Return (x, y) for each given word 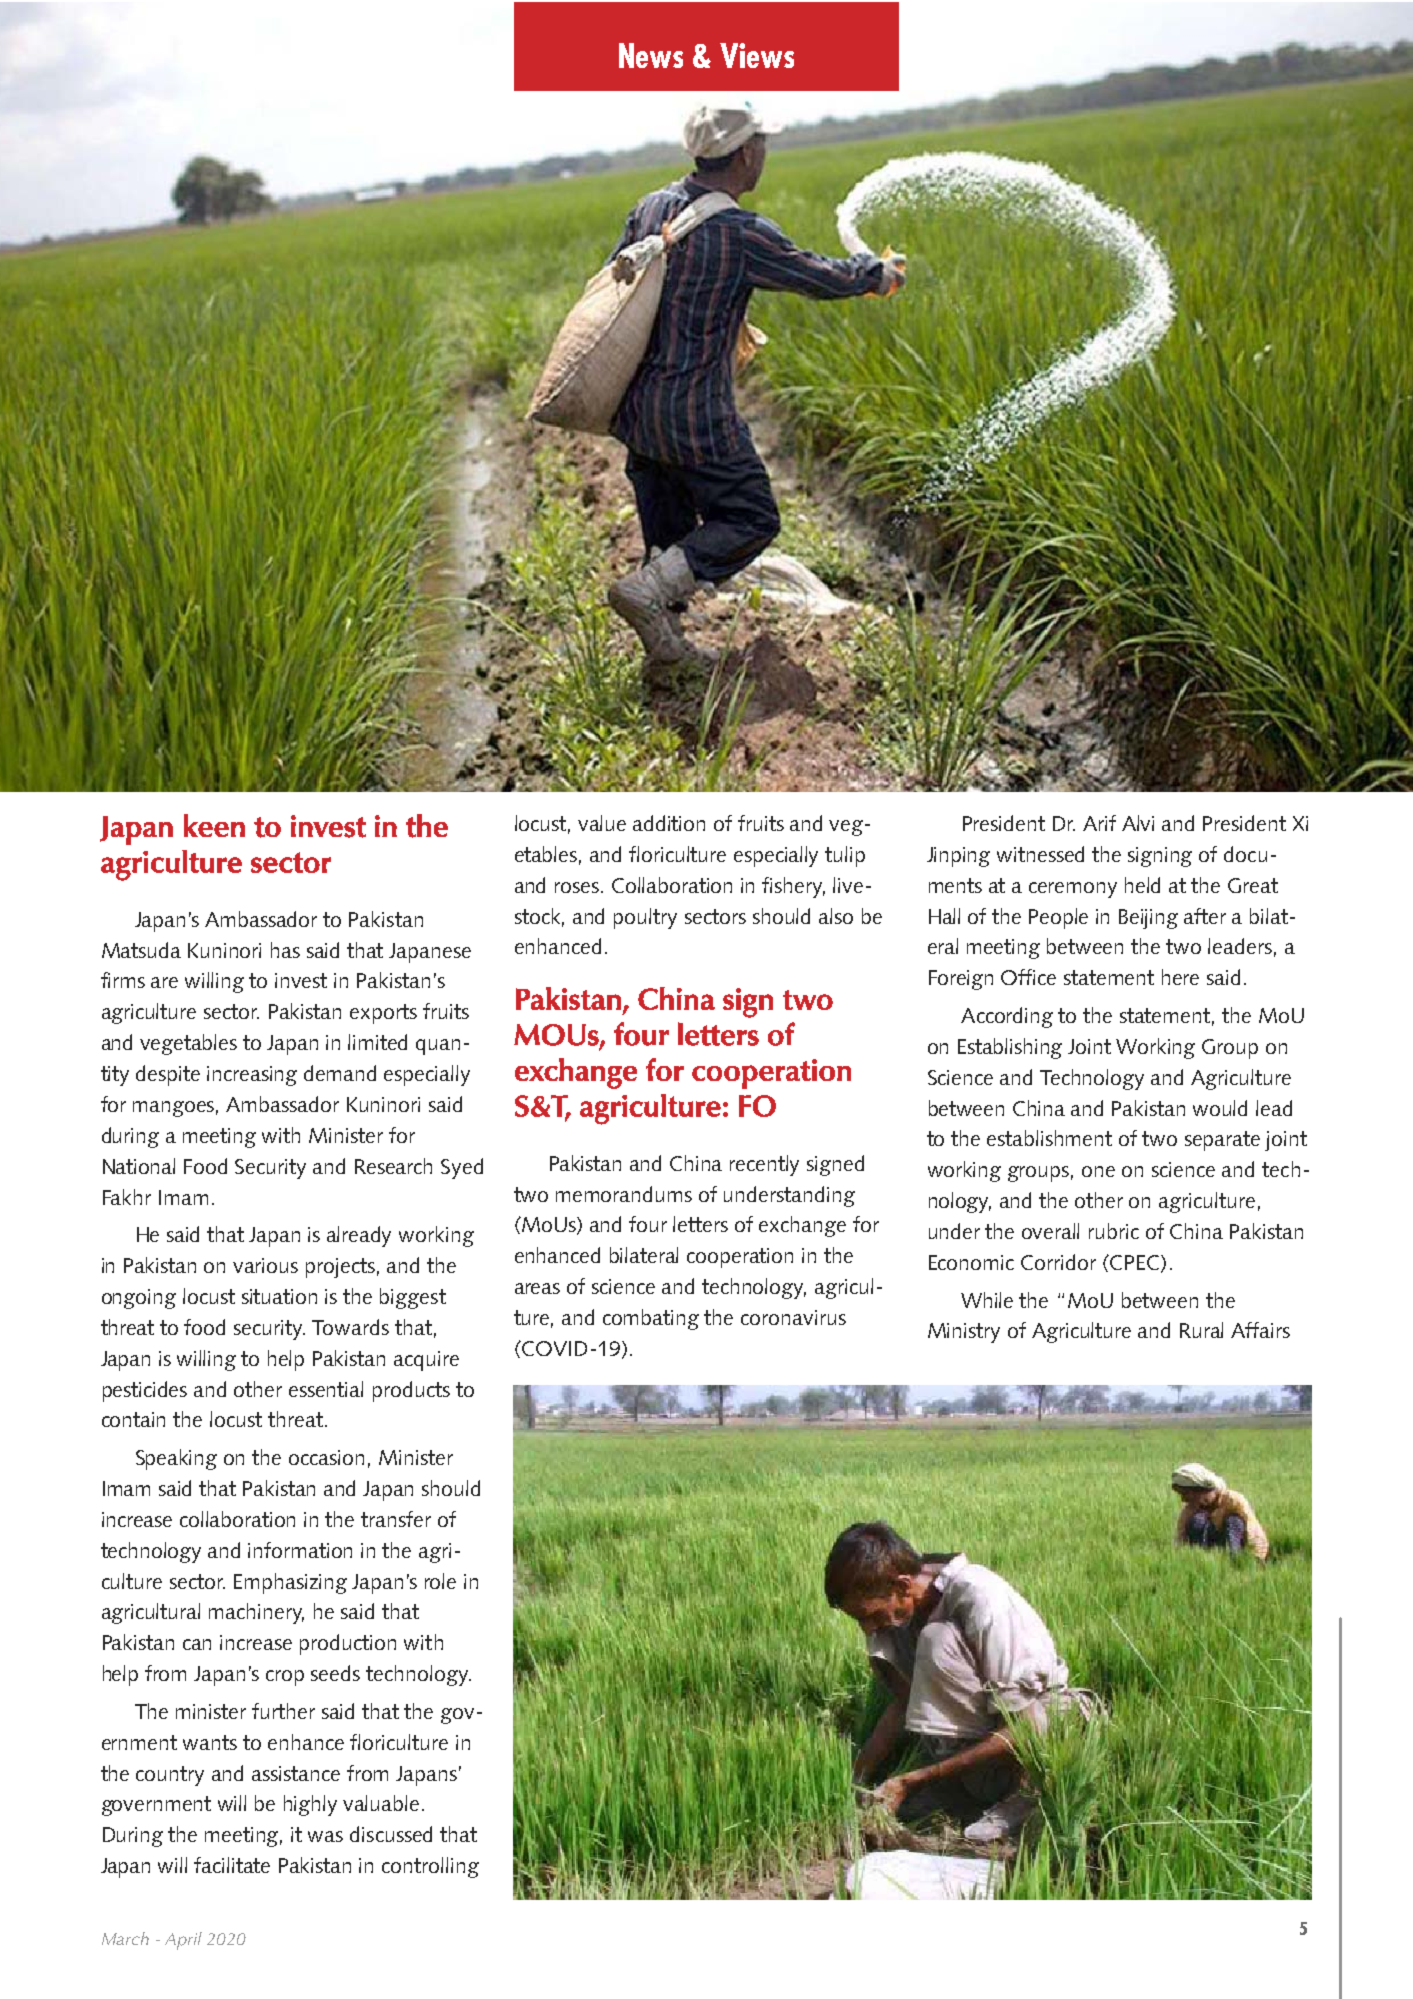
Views (757, 55)
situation (279, 1296)
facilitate (232, 1865)
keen (214, 825)
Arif (1099, 823)
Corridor (1058, 1262)
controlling (430, 1867)
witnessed (1040, 854)
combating (651, 1319)
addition (669, 823)
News (651, 55)
